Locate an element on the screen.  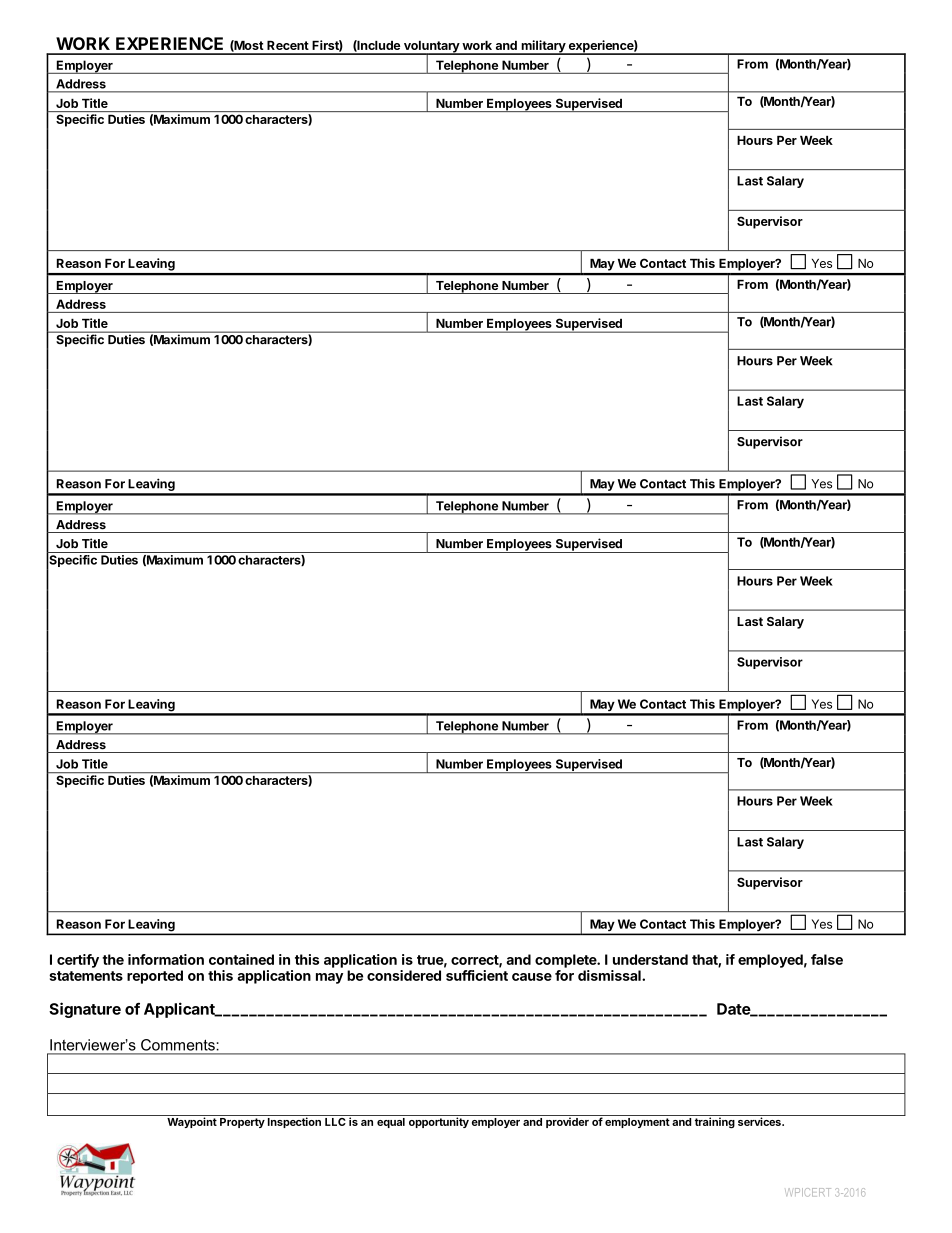
Waypoint is located at coordinates (192, 1122).
